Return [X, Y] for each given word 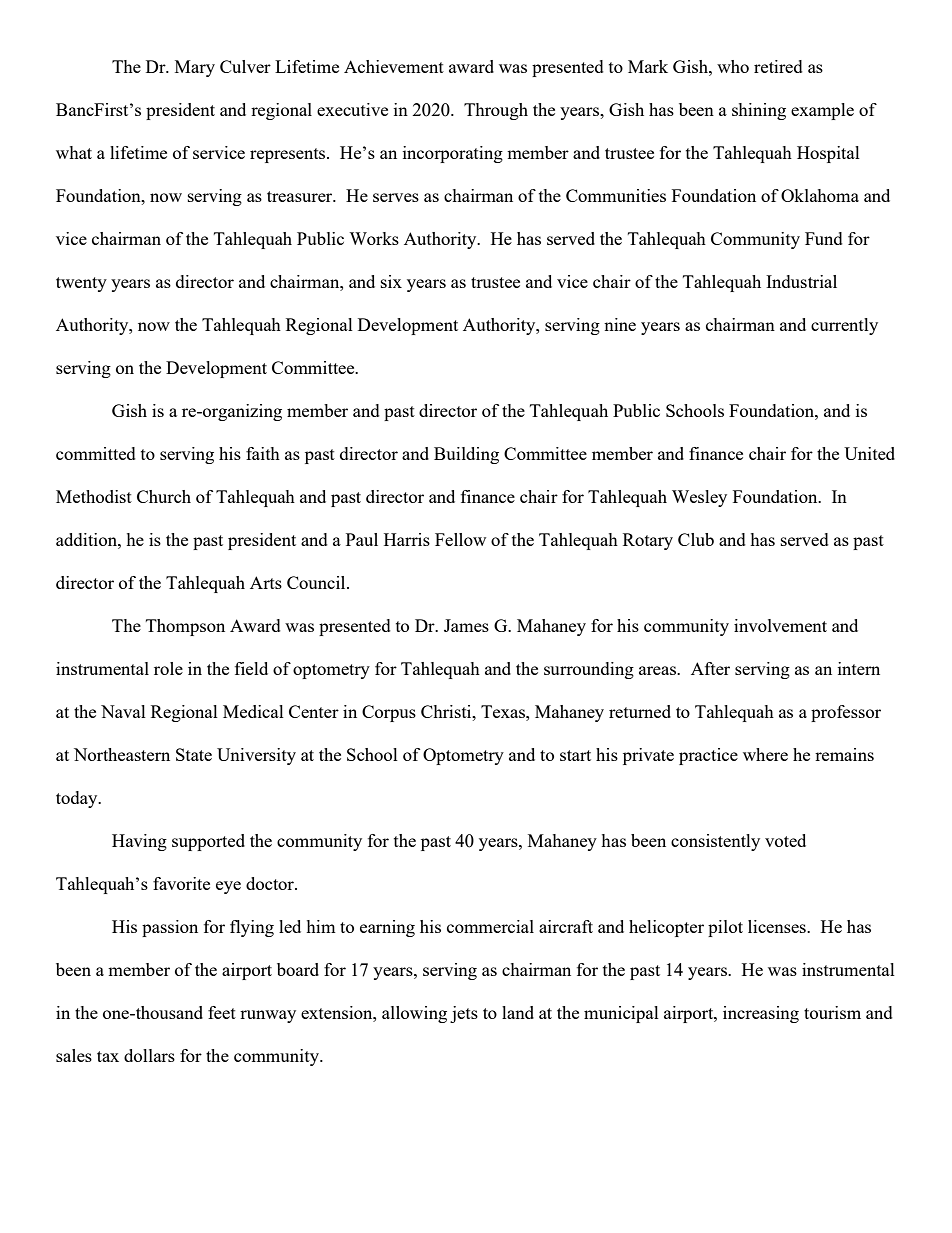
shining [759, 111]
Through [496, 111]
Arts [266, 582]
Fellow [460, 539]
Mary [195, 68]
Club [696, 539]
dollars [149, 1055]
